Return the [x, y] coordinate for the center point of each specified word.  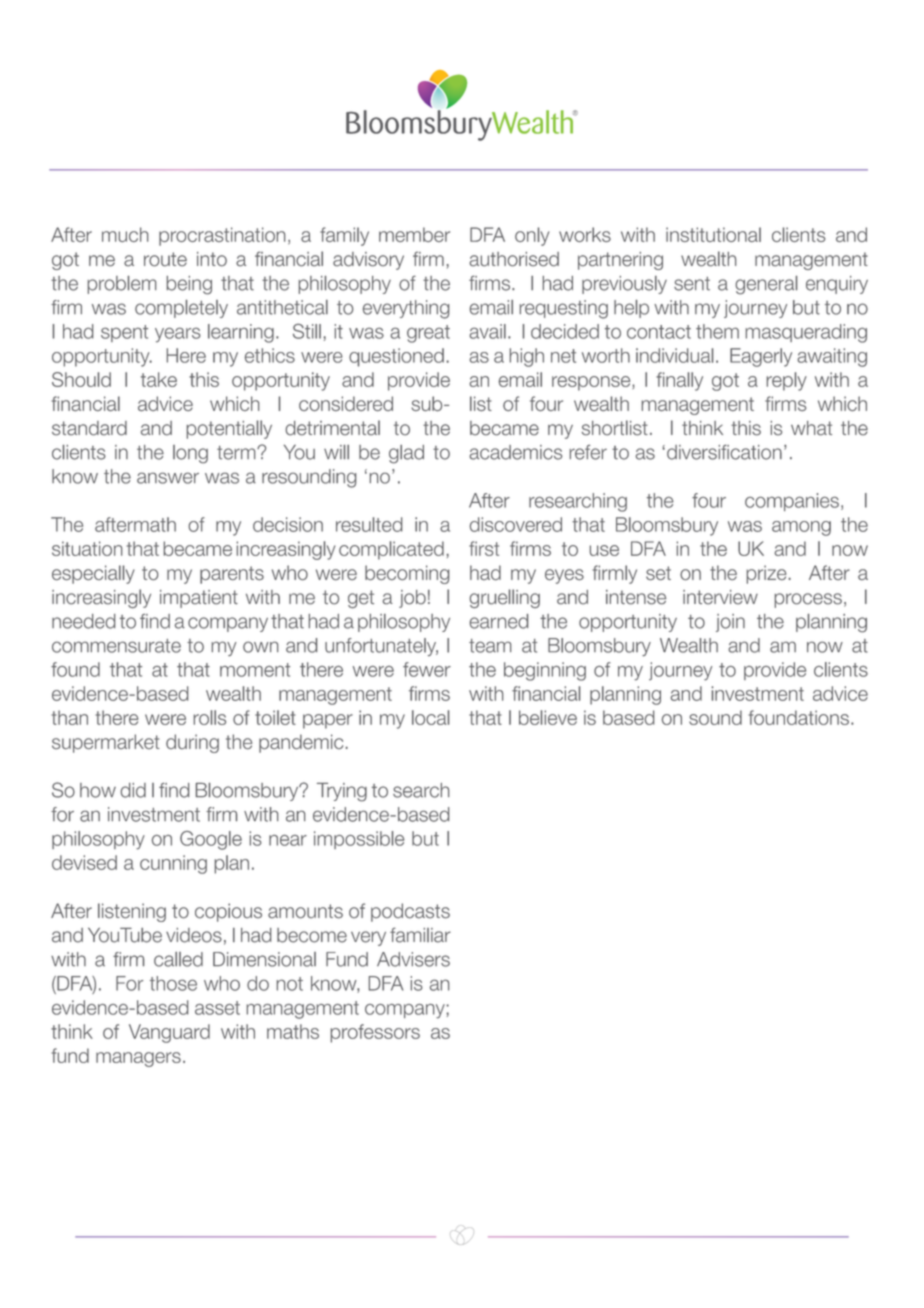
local [430, 717]
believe [548, 717]
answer [168, 478]
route [165, 259]
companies [792, 502]
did [133, 790]
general [766, 285]
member [414, 234]
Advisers [413, 959]
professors [375, 1033]
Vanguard [169, 1033]
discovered [516, 524]
